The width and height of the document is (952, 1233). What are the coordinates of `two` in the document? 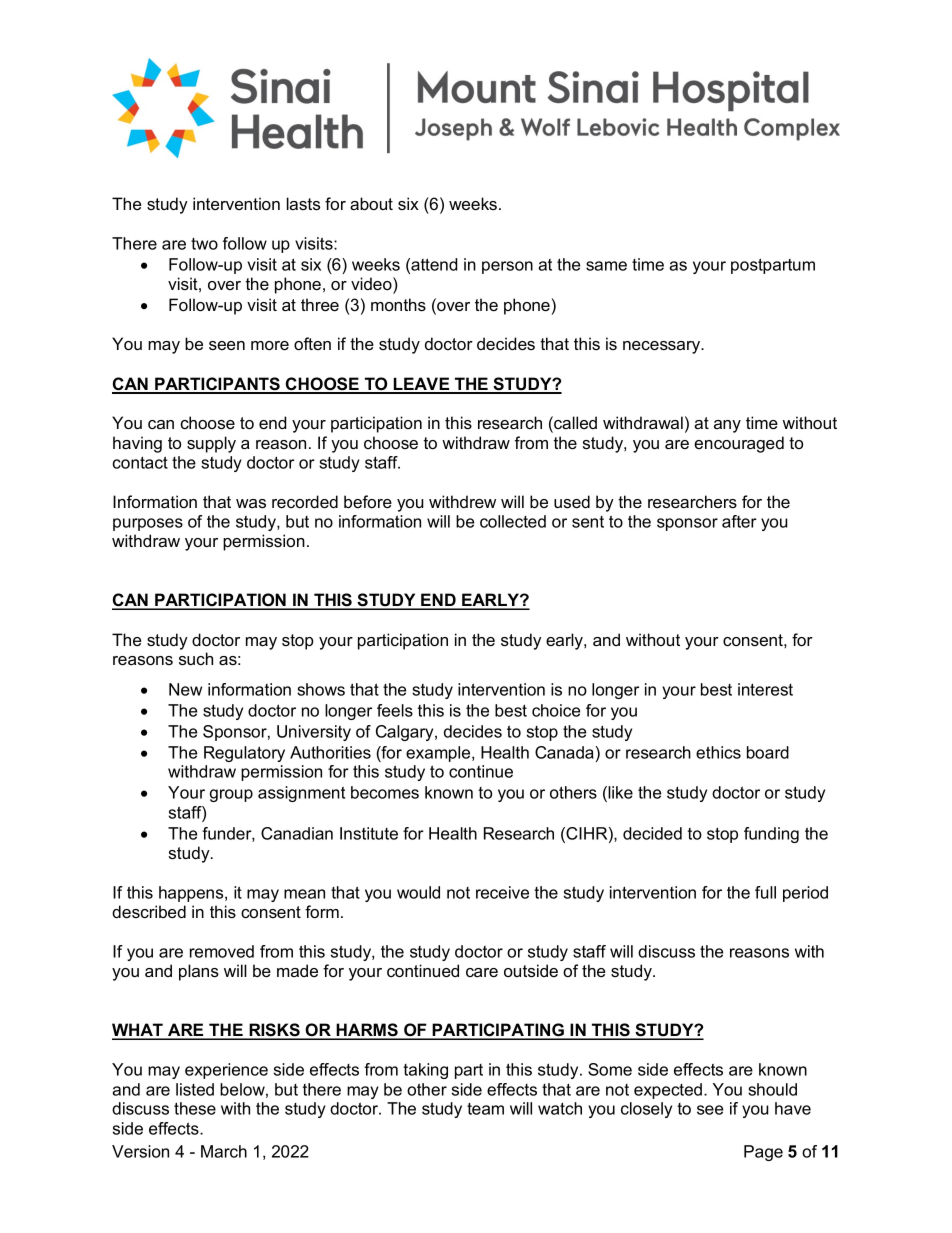 It's located at (204, 244).
